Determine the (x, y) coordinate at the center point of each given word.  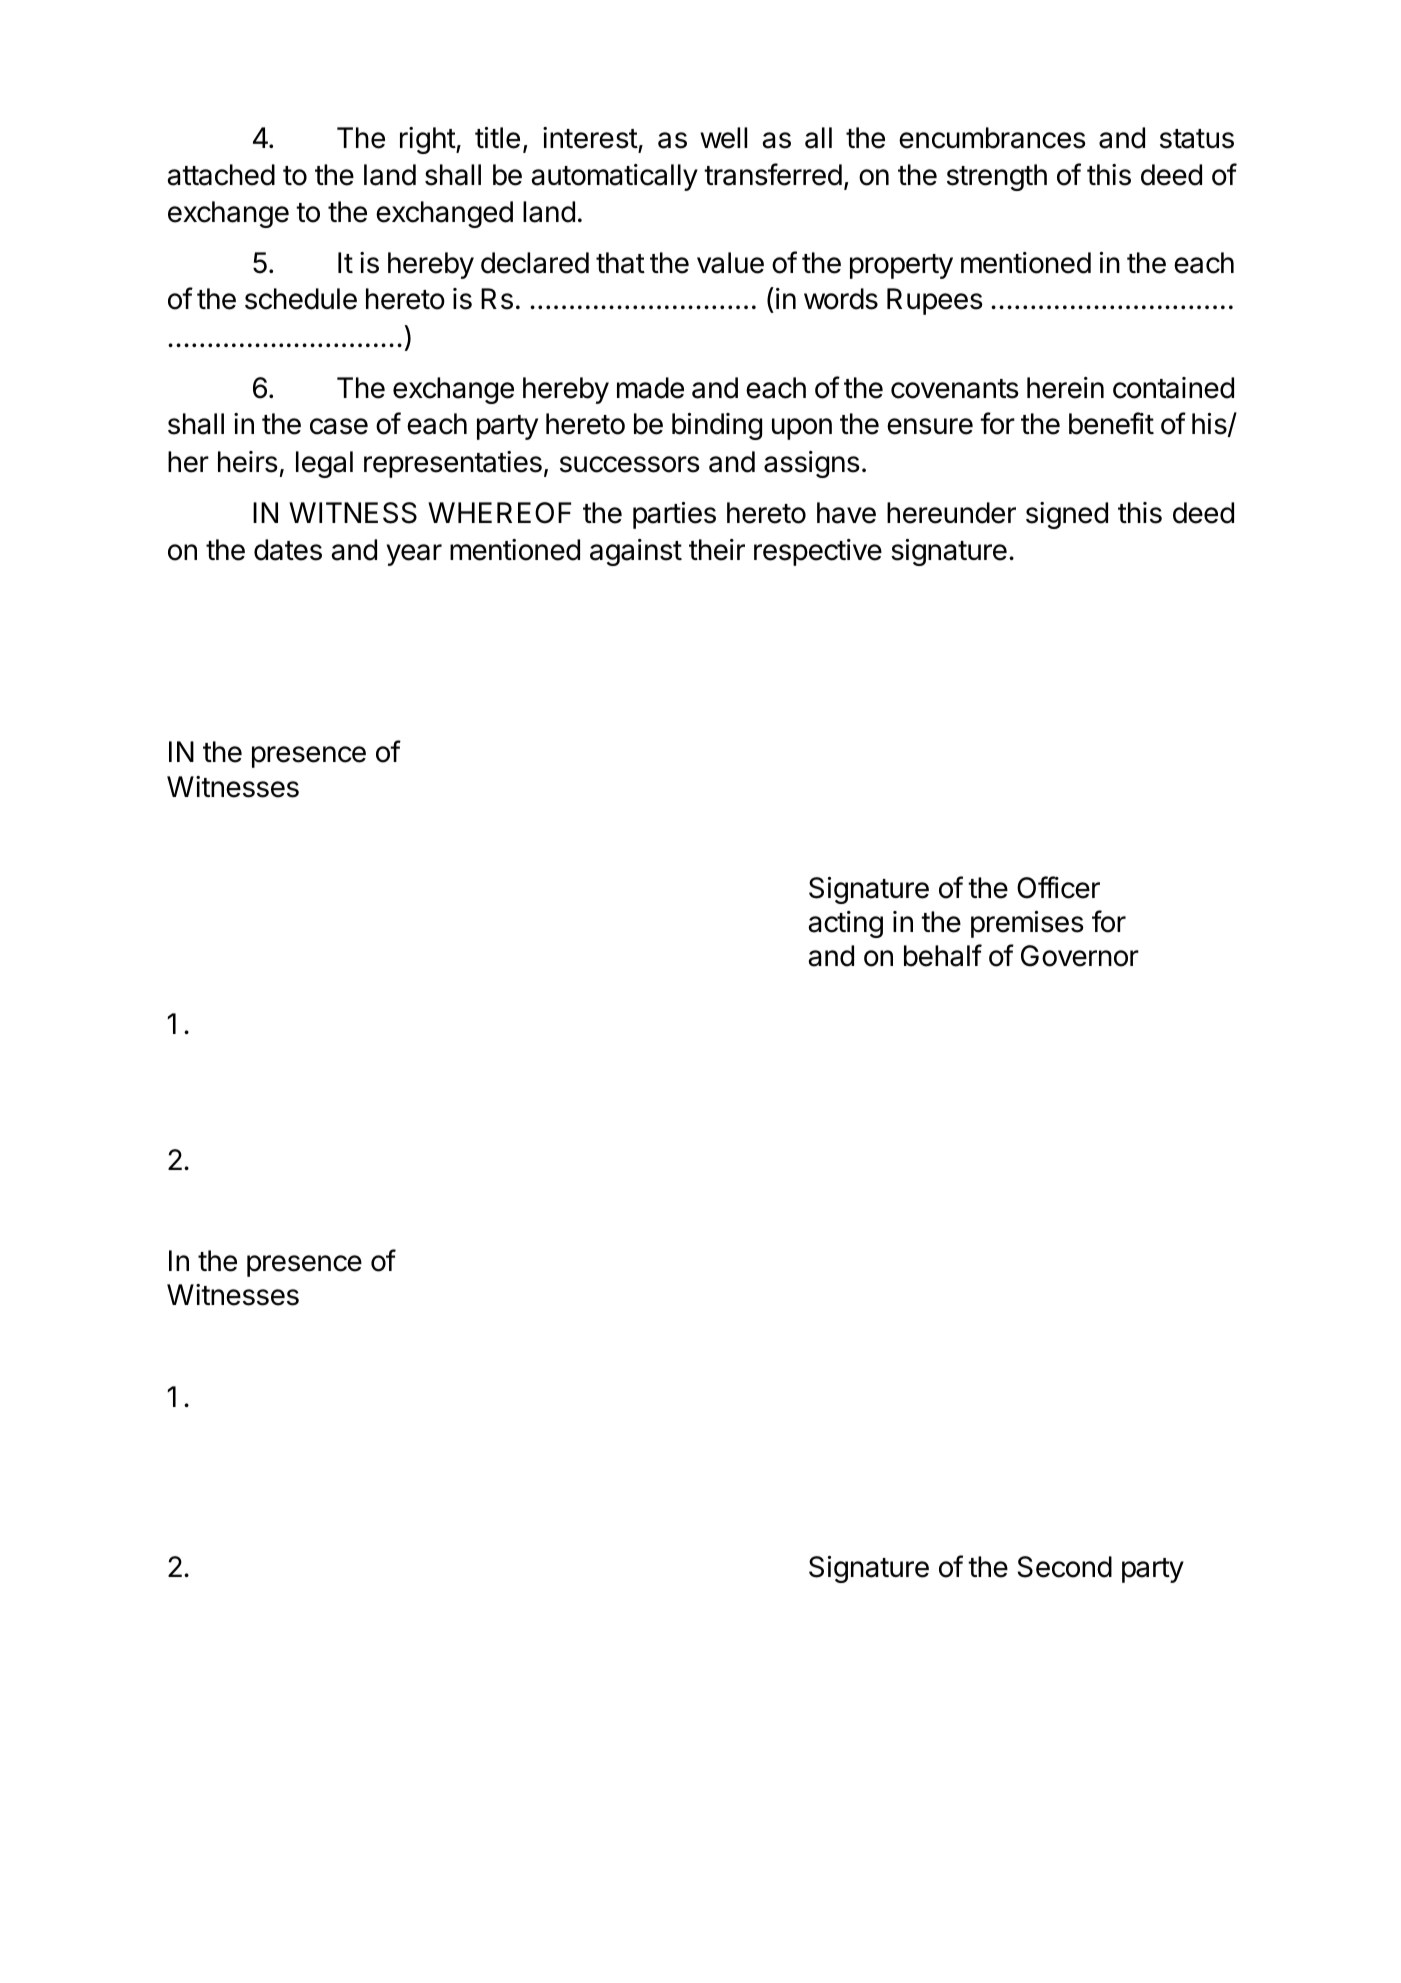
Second (1065, 1567)
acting (845, 924)
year (414, 555)
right (428, 140)
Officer (1058, 887)
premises (1027, 924)
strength (997, 177)
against (636, 552)
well (723, 138)
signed (1067, 515)
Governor (1080, 956)
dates (288, 550)
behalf (943, 955)
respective (818, 552)
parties (674, 515)
